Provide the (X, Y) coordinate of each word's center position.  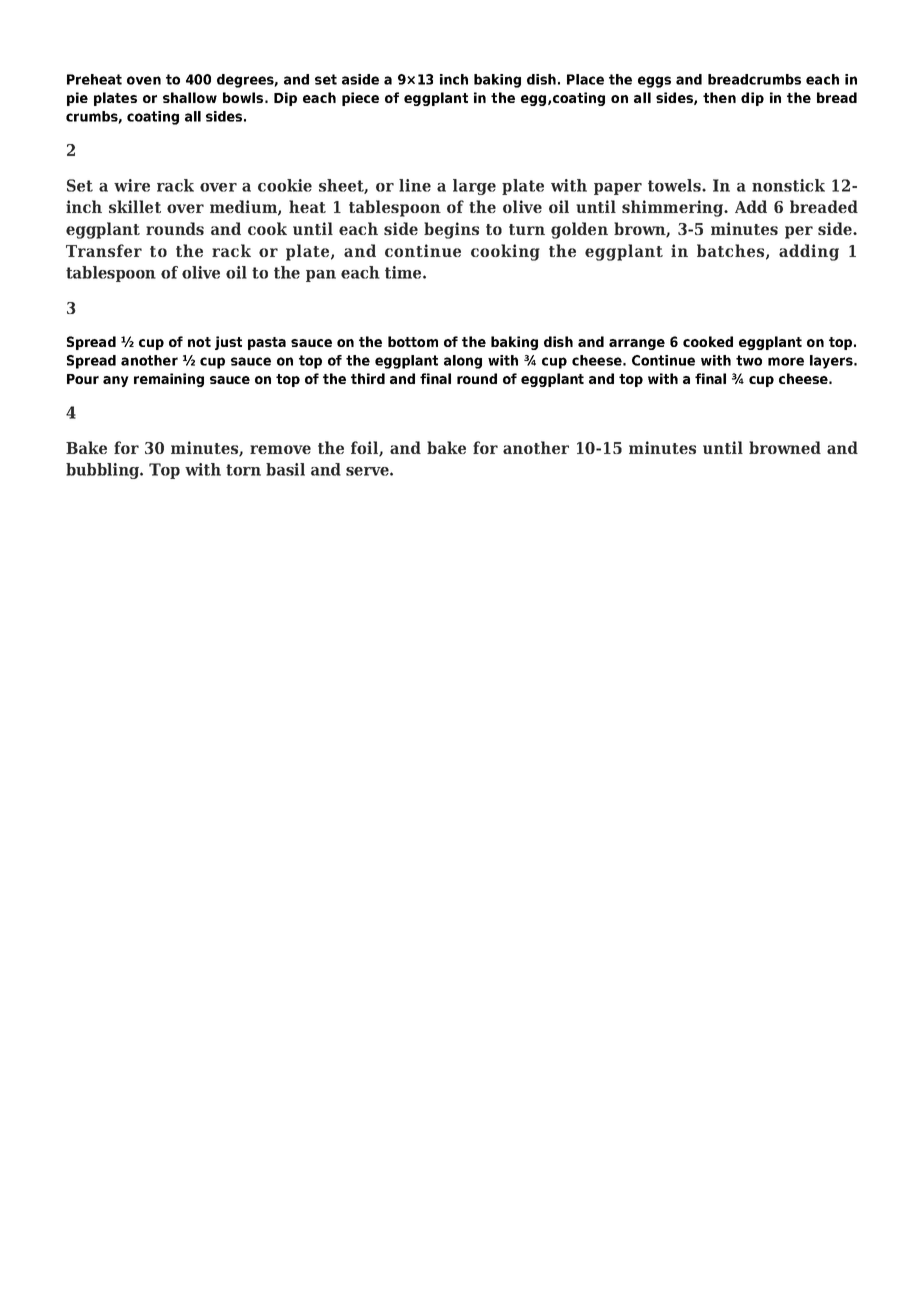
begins (451, 230)
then (719, 97)
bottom (413, 341)
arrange (637, 344)
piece (360, 99)
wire (132, 185)
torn (243, 470)
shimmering (674, 208)
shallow (190, 97)
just (228, 343)
